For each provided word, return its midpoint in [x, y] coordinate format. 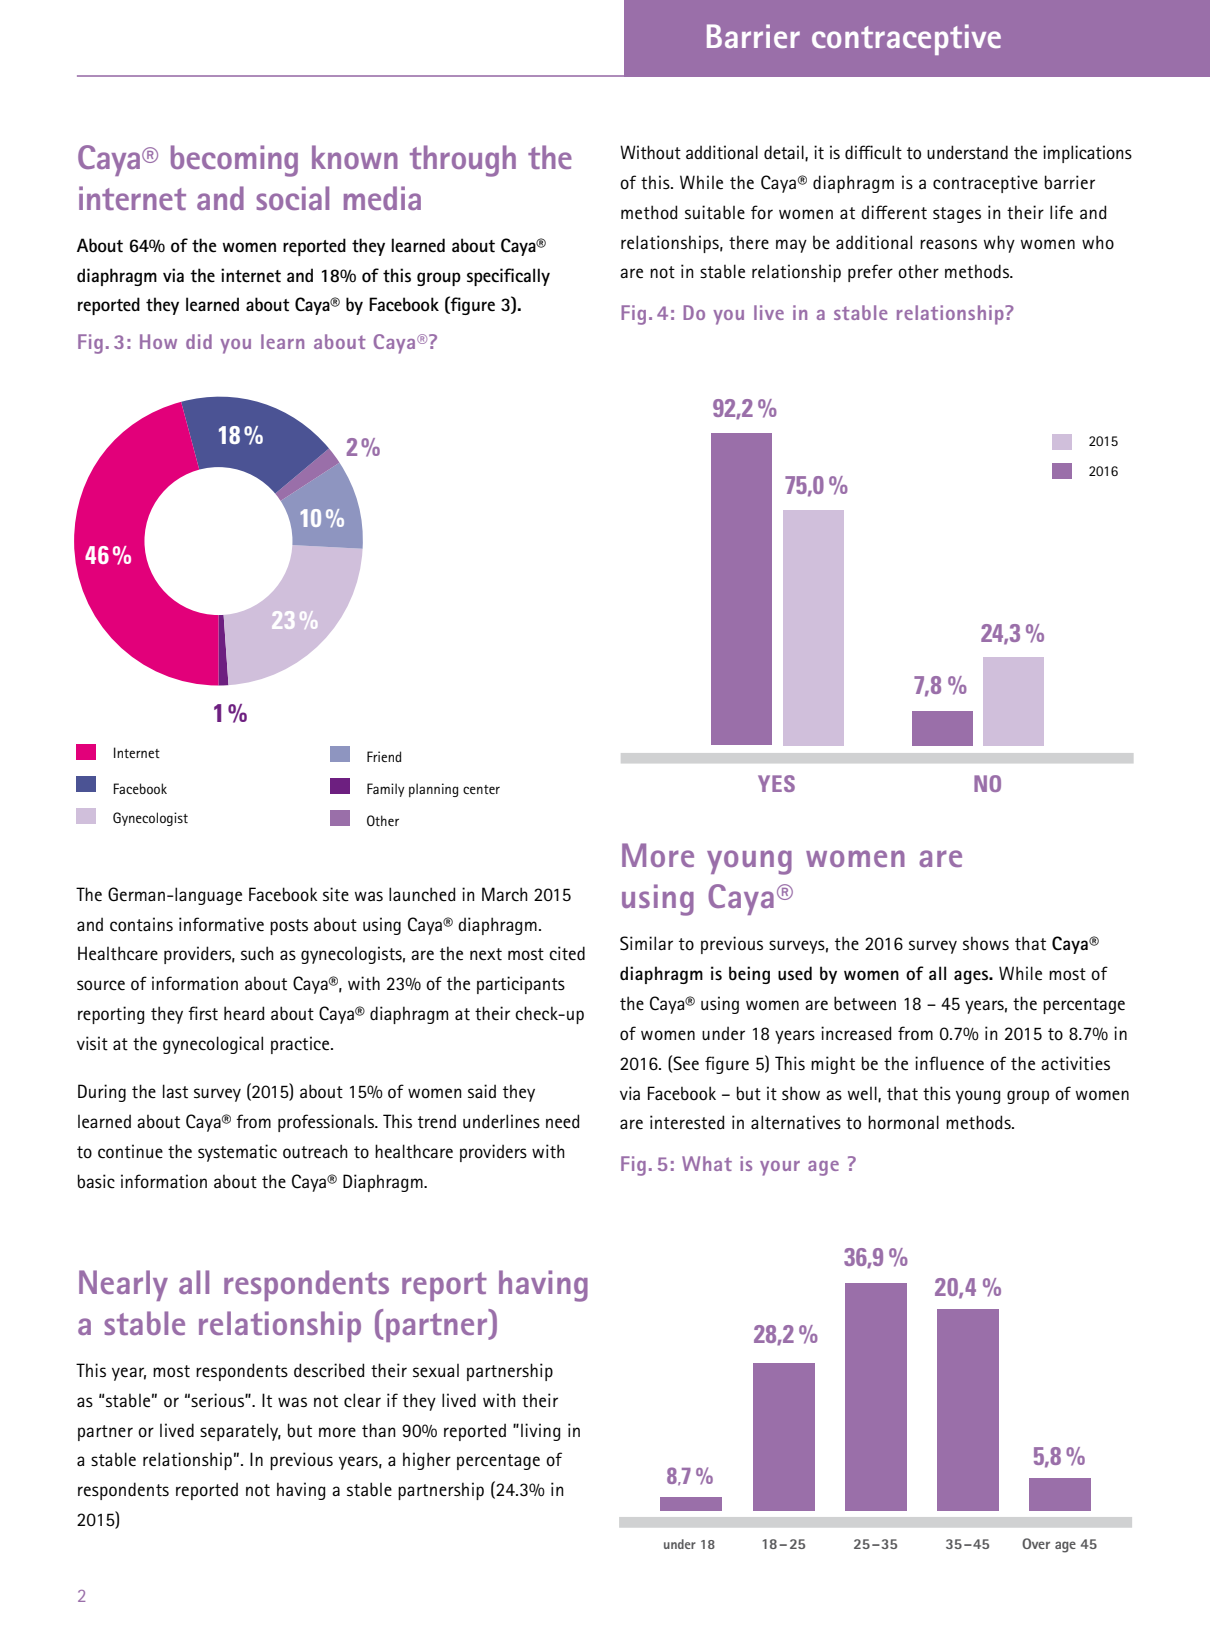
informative [221, 924]
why [999, 244]
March [505, 894]
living [540, 1432]
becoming [234, 161]
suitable [715, 212]
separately [240, 1432]
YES [776, 783]
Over [1036, 1543]
